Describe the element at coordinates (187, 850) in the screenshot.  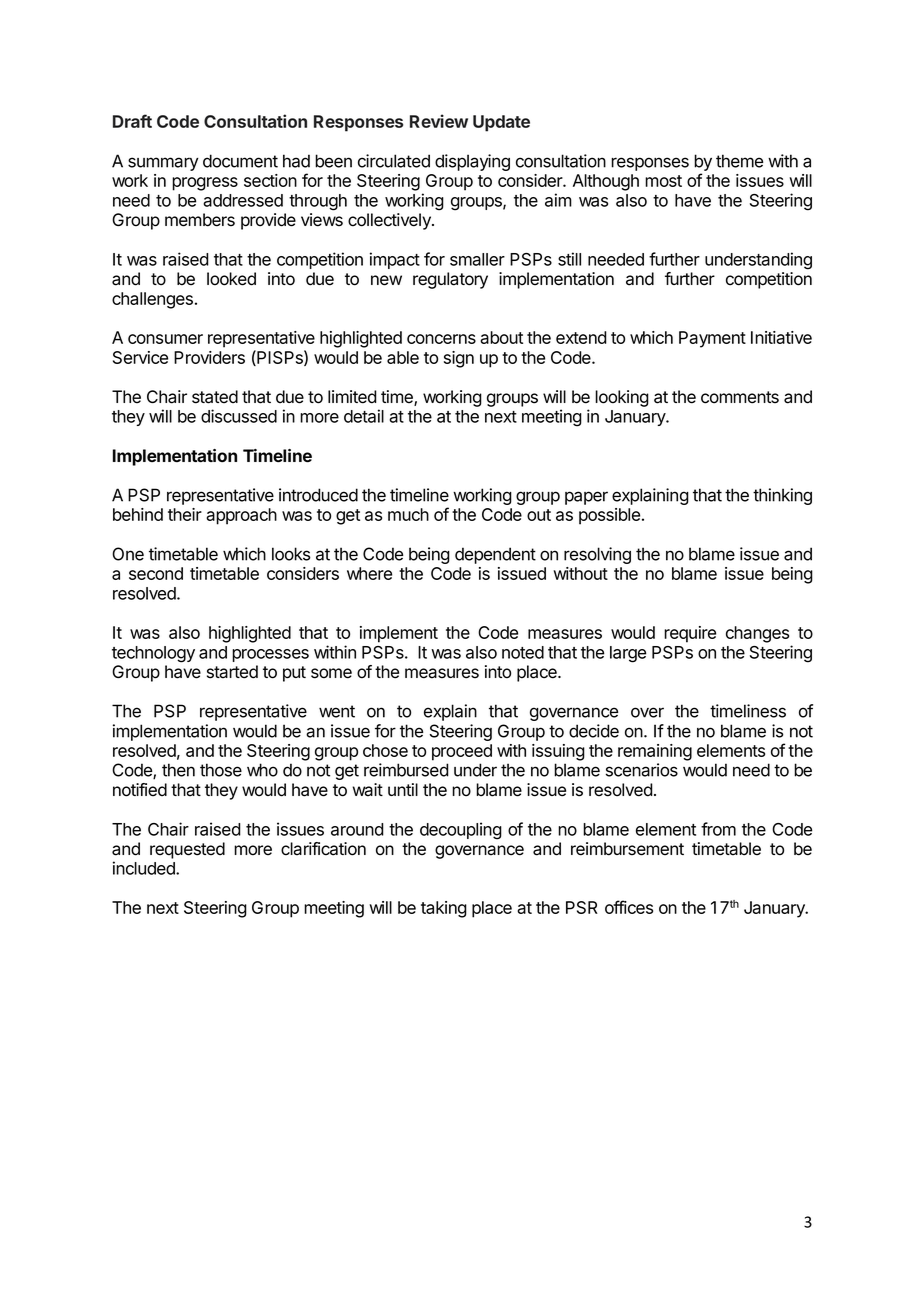
I see `requested` at that location.
